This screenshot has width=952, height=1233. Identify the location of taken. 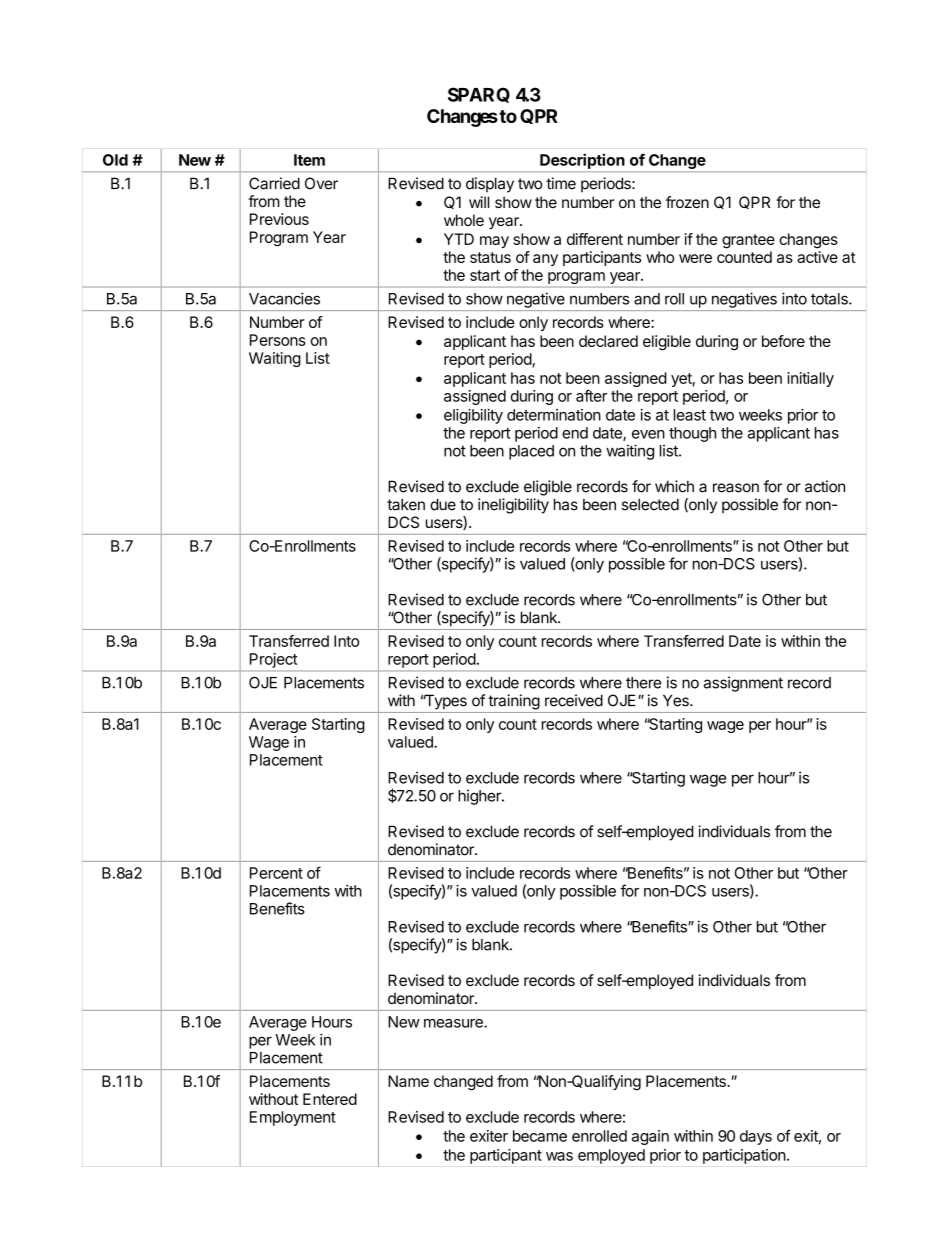
(406, 504).
